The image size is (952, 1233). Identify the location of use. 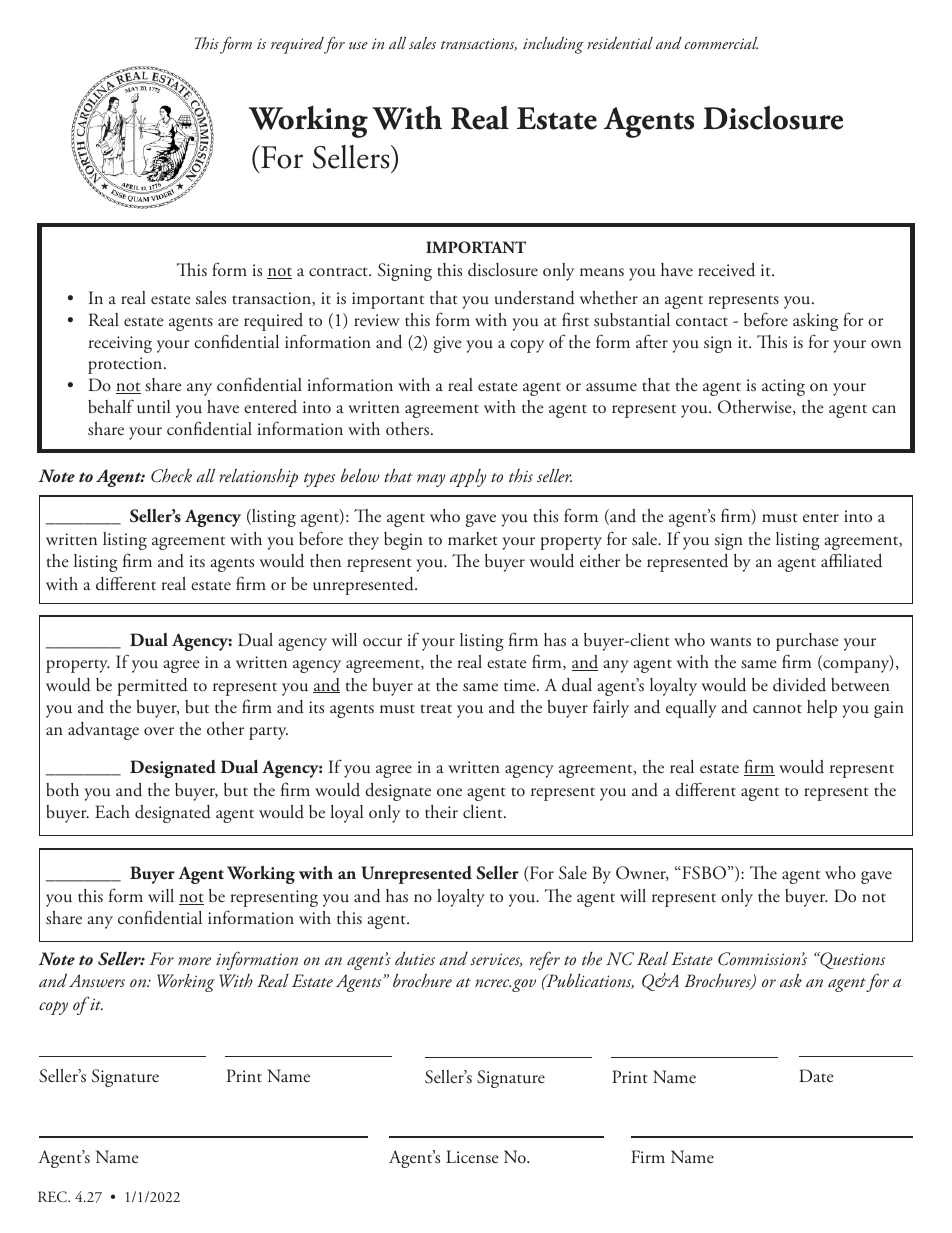
(358, 45).
